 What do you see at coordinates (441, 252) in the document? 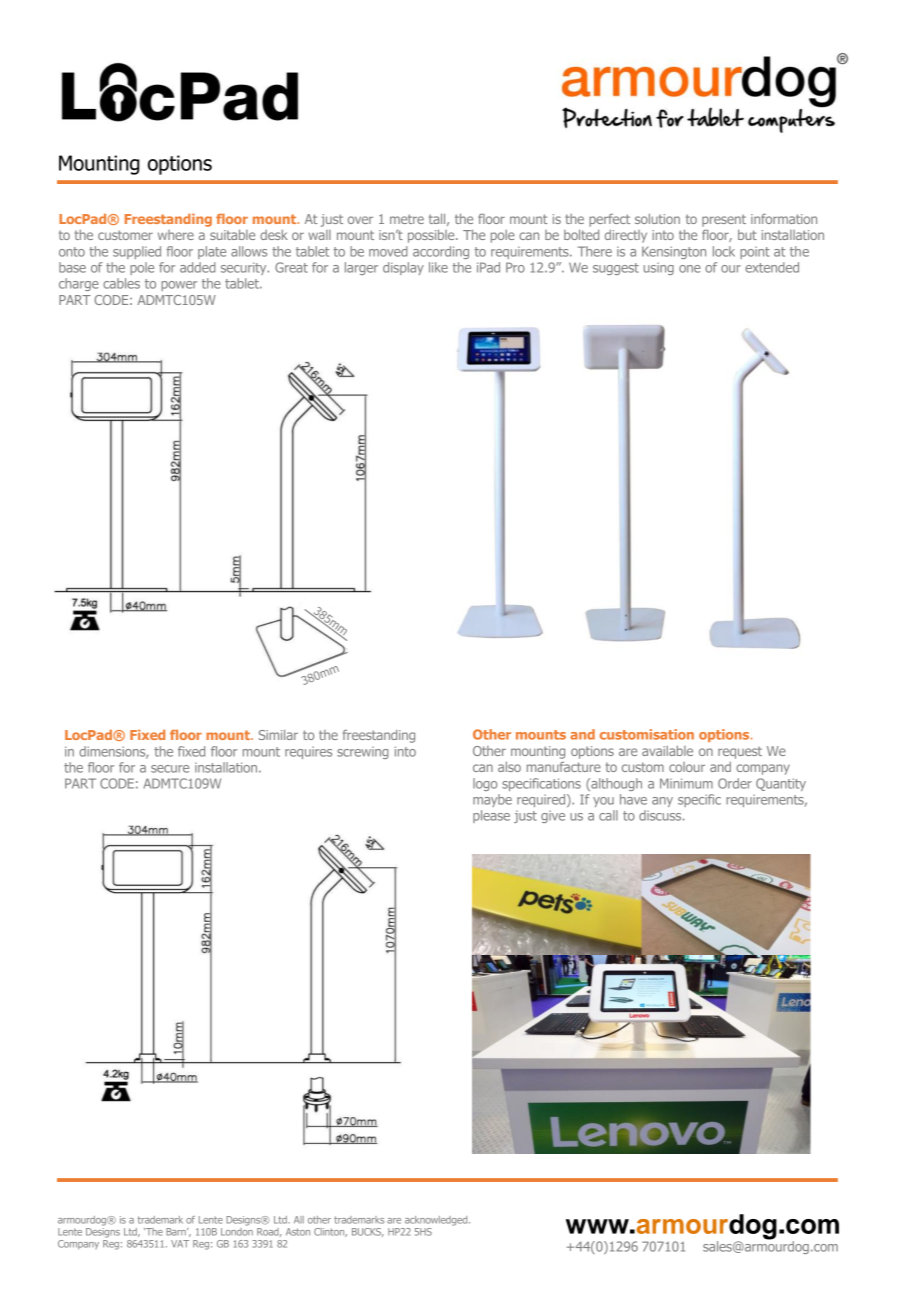
I see `according` at bounding box center [441, 252].
